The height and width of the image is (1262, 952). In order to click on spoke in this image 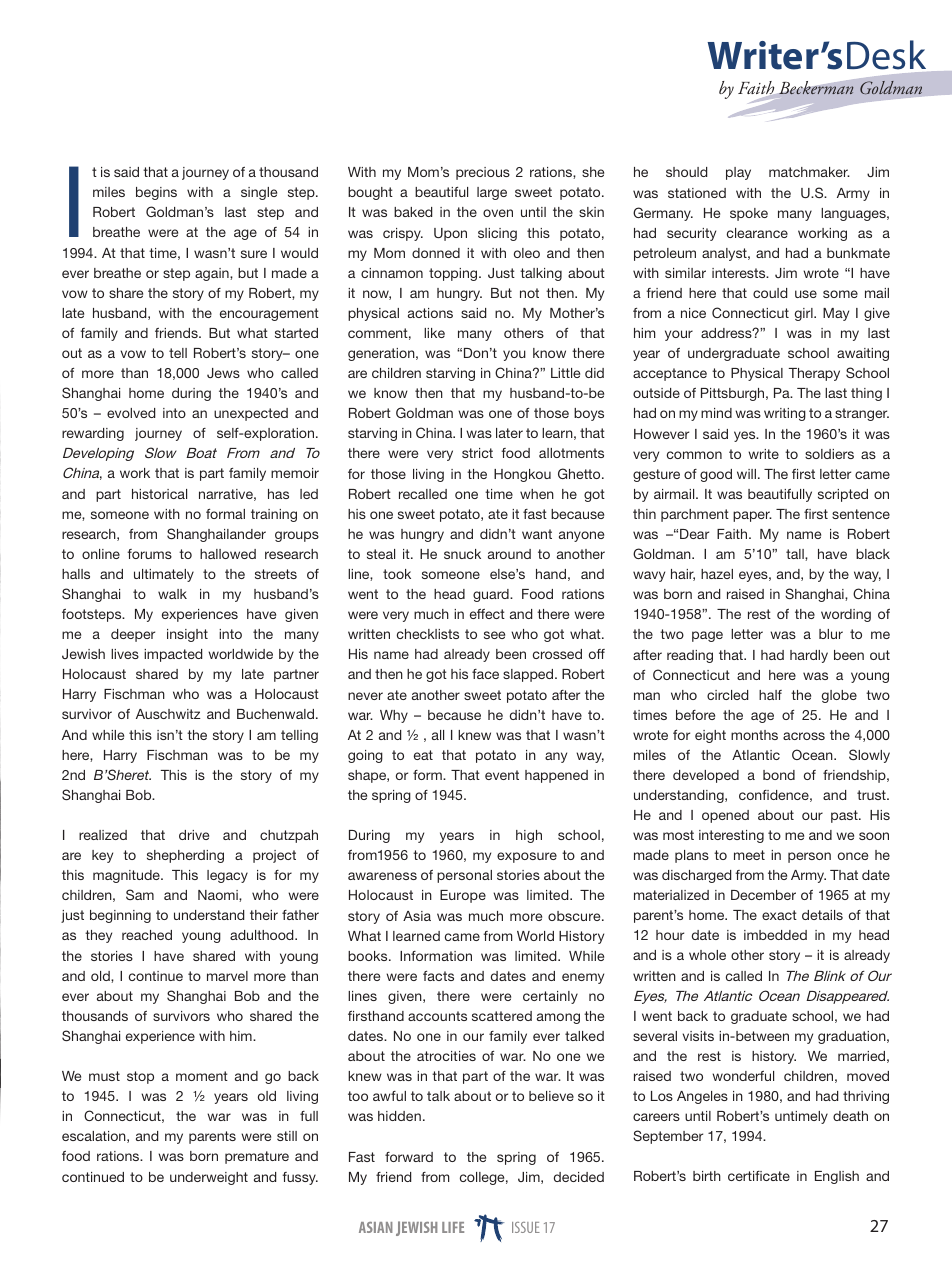, I will do `click(749, 214)`.
